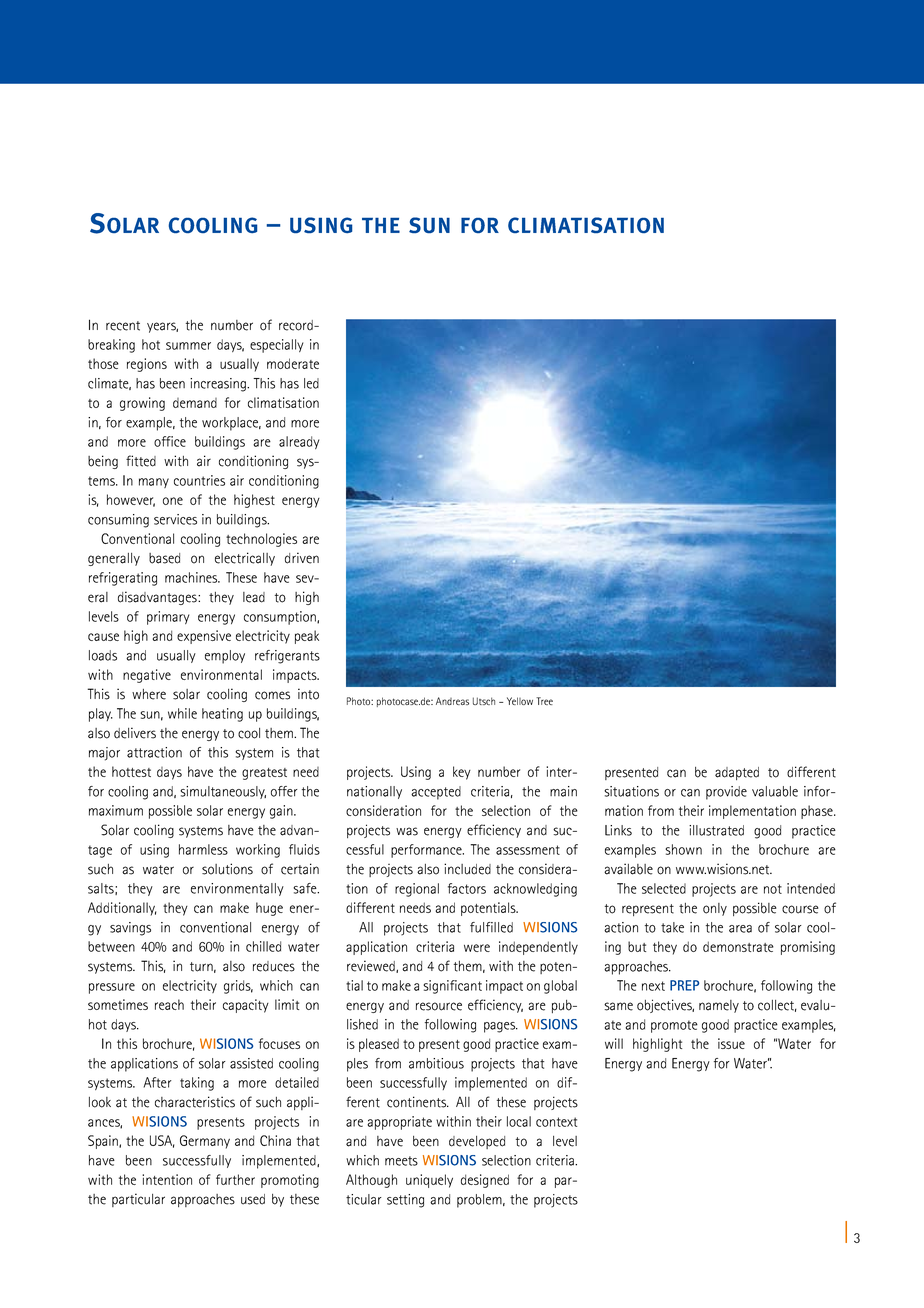 The width and height of the image is (924, 1308). What do you see at coordinates (467, 888) in the image?
I see `factors` at bounding box center [467, 888].
